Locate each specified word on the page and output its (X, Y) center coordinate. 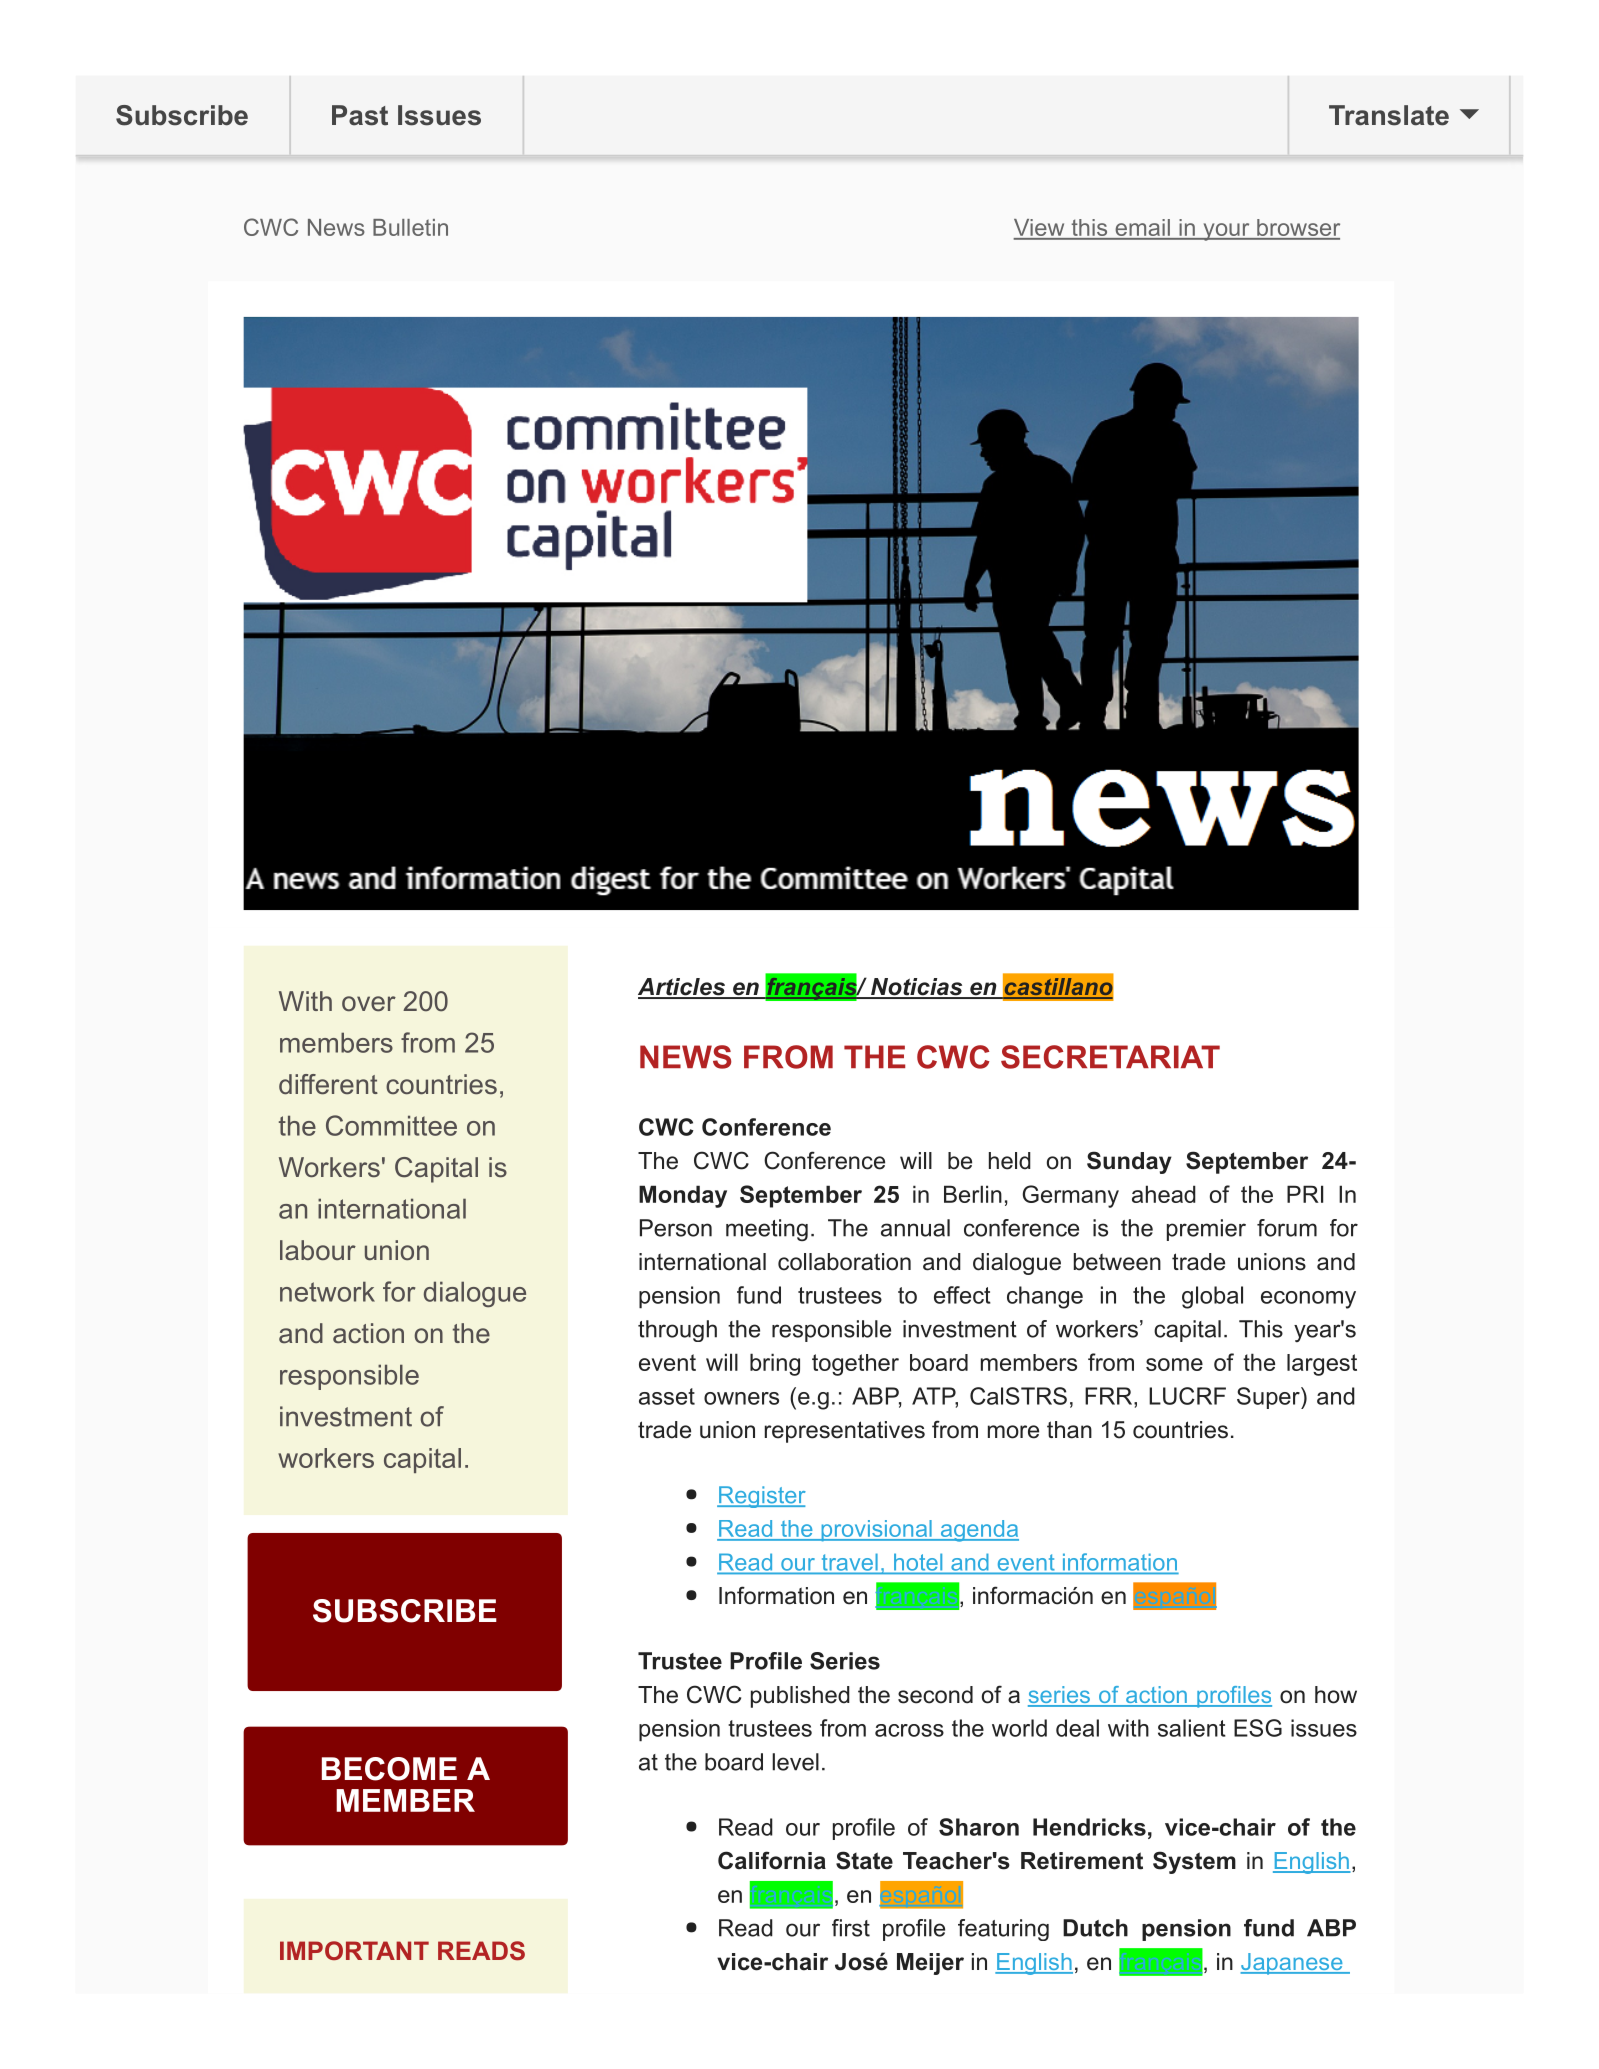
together (855, 1365)
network (327, 1291)
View (1040, 229)
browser (1297, 229)
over (369, 1004)
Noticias (917, 988)
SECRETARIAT (1110, 1057)
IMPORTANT (354, 1950)
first (851, 1928)
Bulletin (410, 227)
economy (1308, 1300)
